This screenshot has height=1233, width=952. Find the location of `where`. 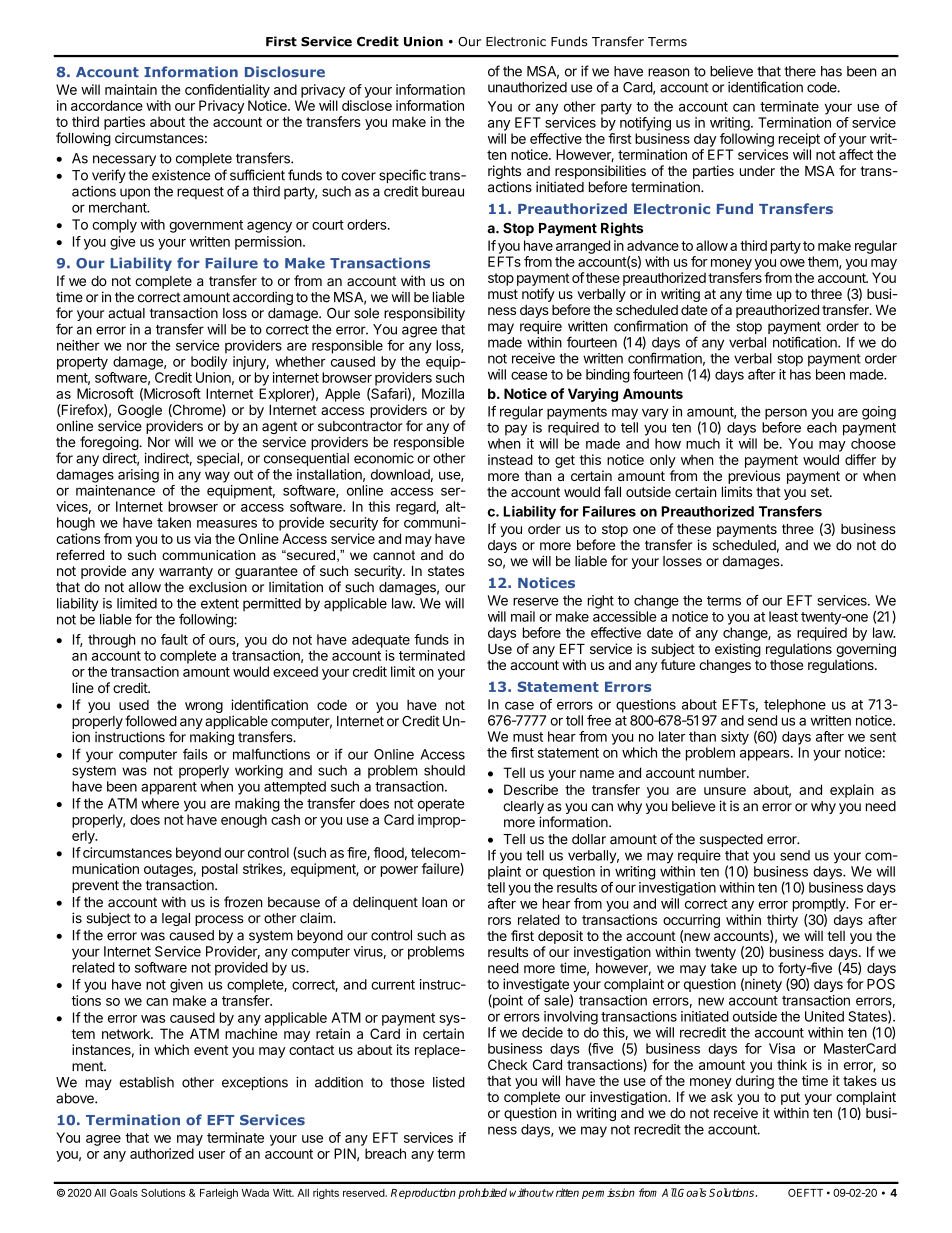

where is located at coordinates (160, 803).
